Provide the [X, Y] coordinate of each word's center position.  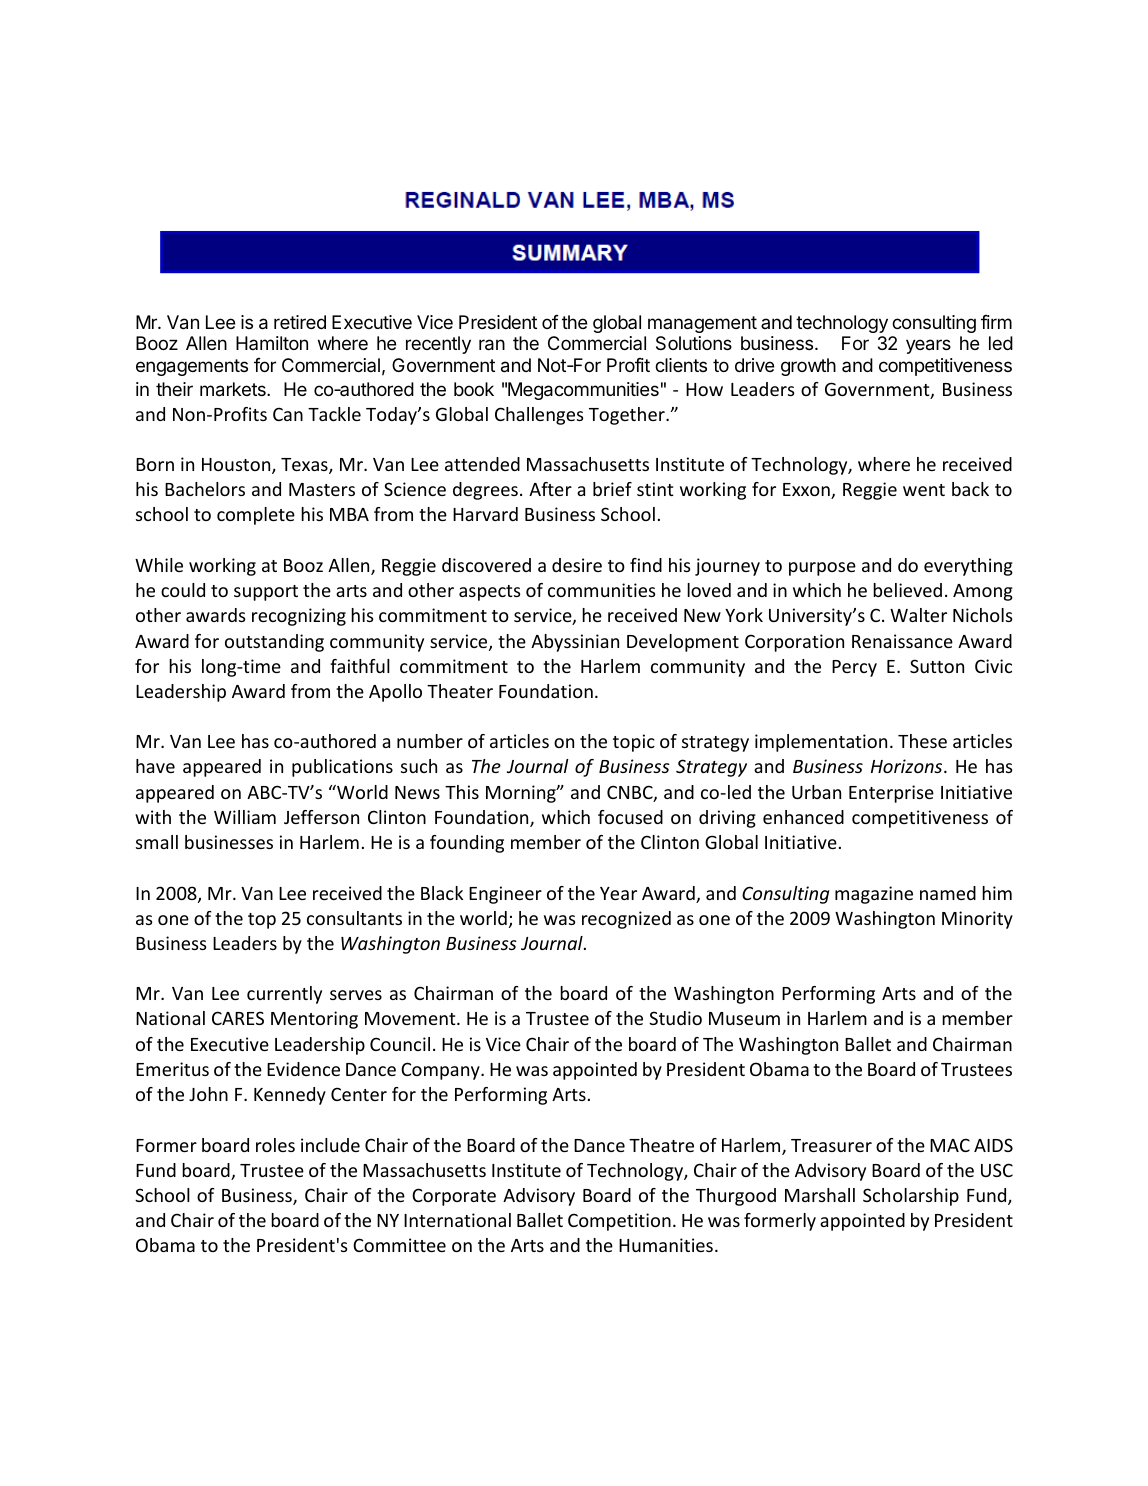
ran [492, 345]
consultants [354, 918]
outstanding [274, 643]
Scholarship [911, 1197]
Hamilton [272, 343]
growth [808, 367]
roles [275, 1145]
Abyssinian [575, 643]
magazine [874, 895]
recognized [626, 920]
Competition [619, 1222]
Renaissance [902, 641]
